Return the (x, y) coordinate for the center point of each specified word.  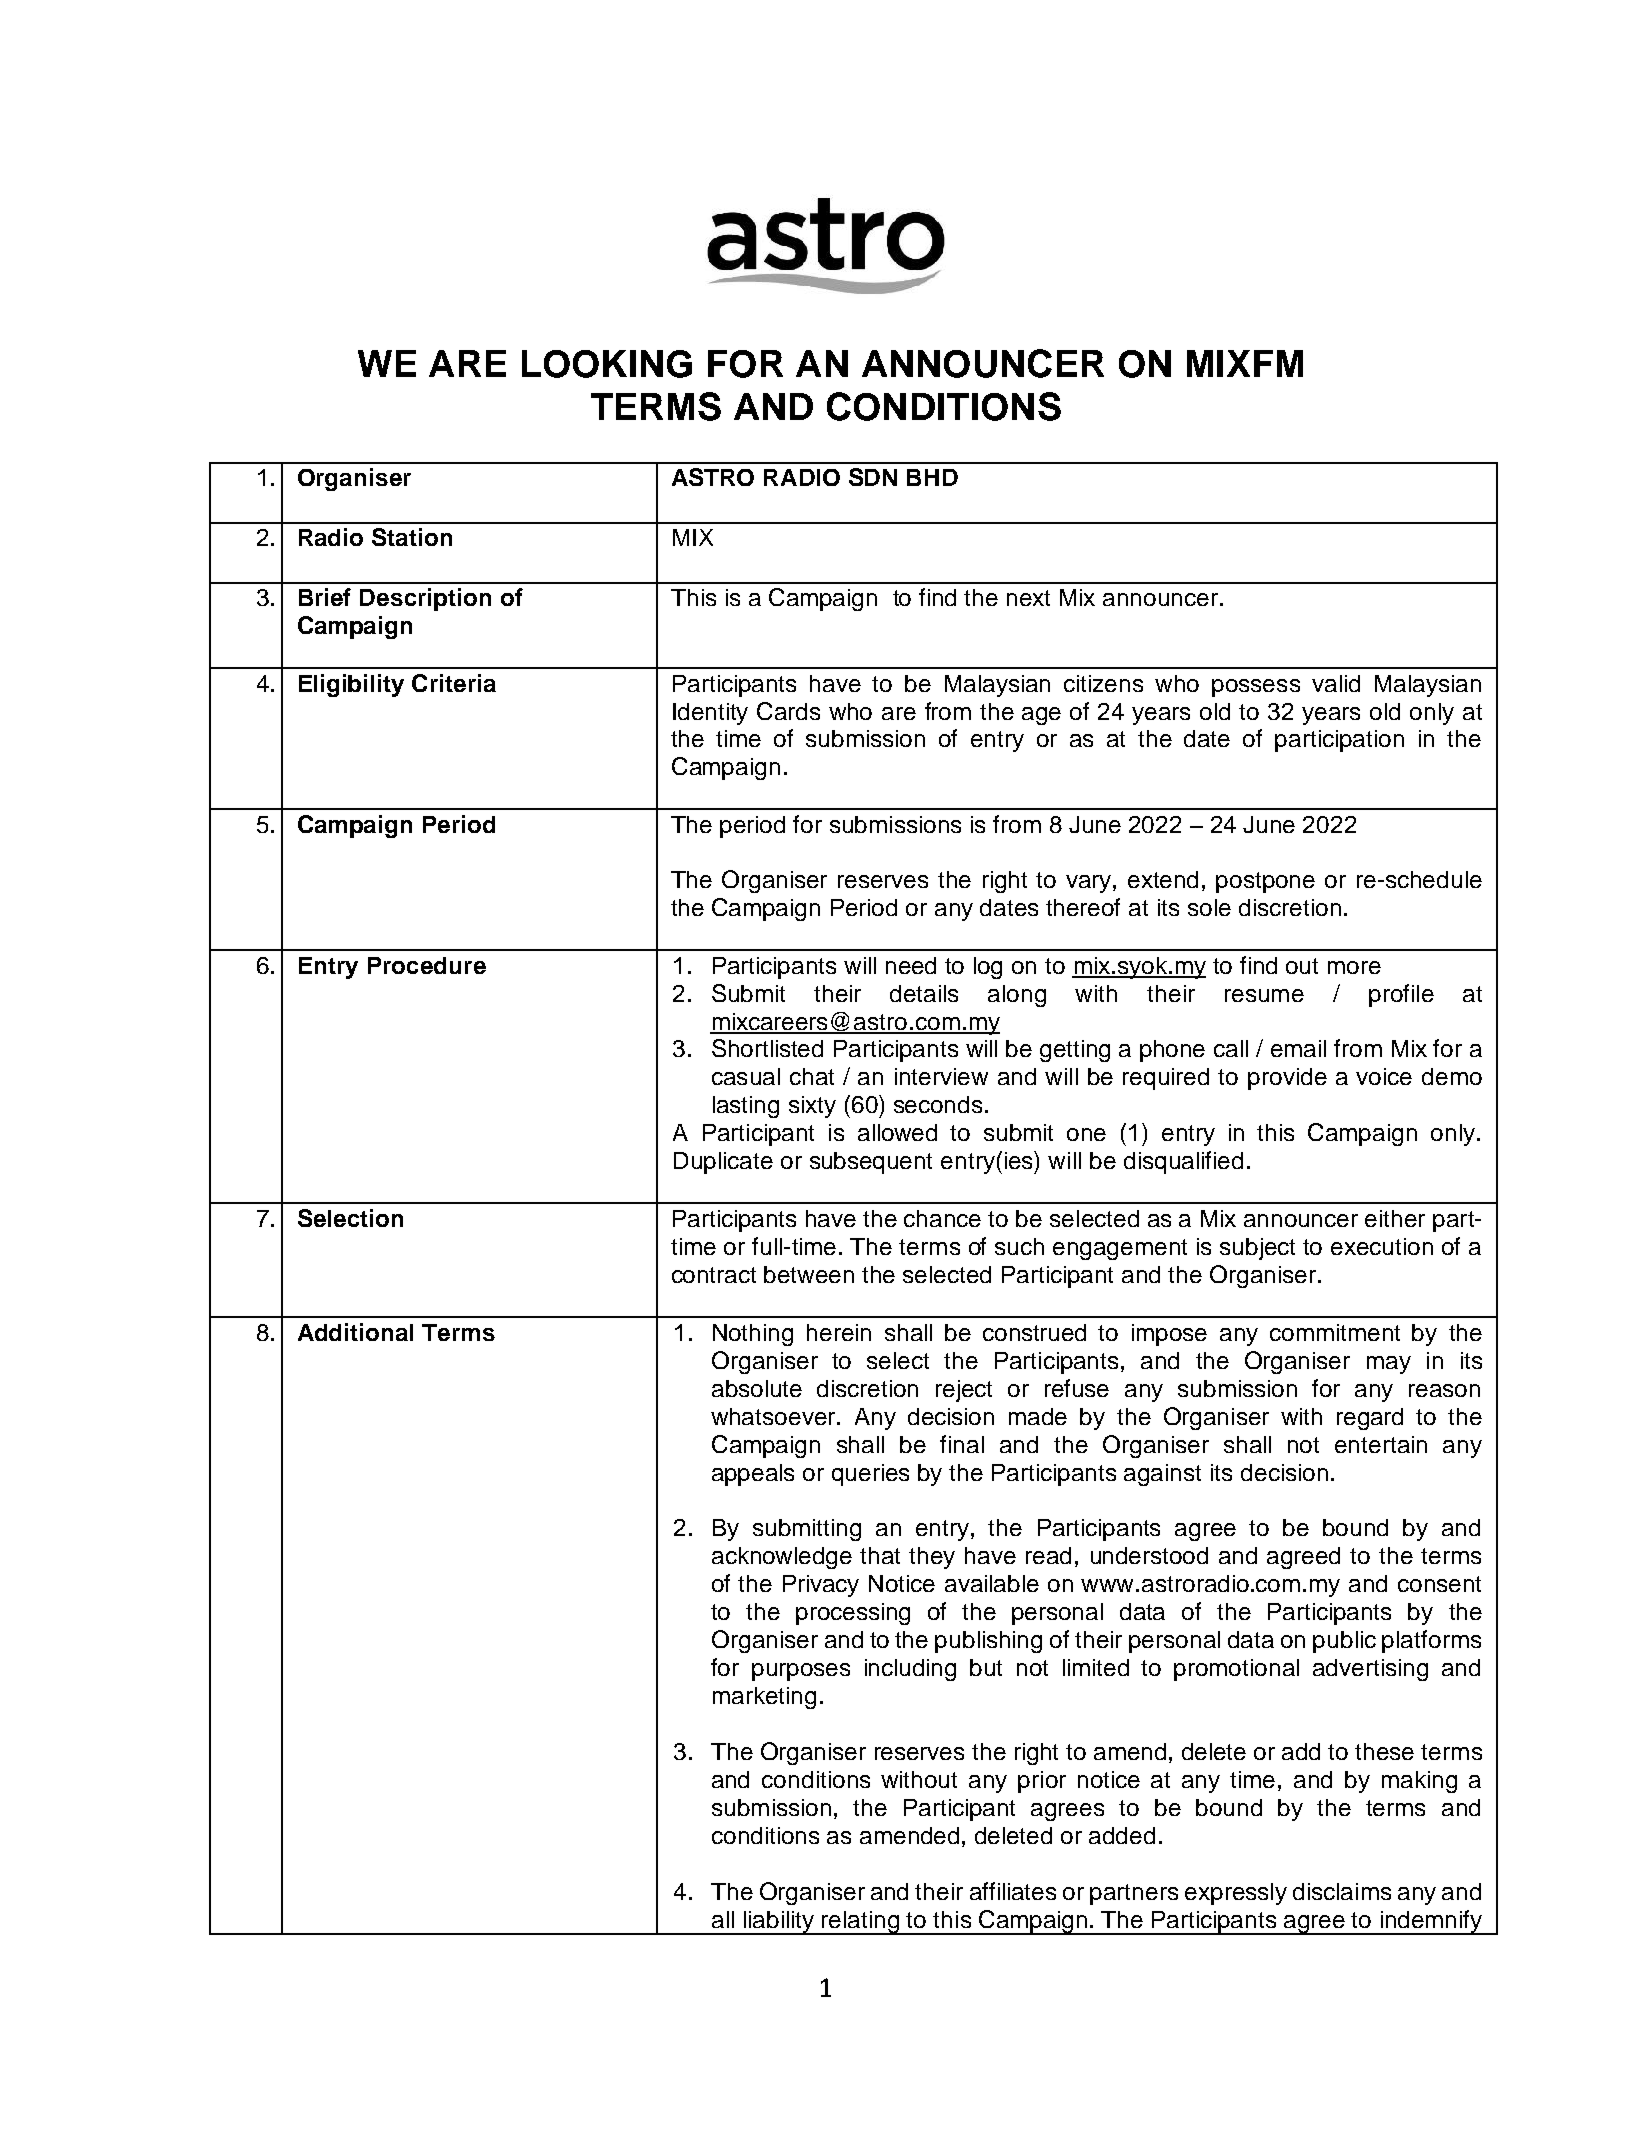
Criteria (454, 683)
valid (1336, 683)
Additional (355, 1332)
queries (870, 1475)
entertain (1381, 1444)
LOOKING (607, 364)
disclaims (1342, 1891)
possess (1256, 688)
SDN (873, 477)
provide (1287, 1079)
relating (861, 1923)
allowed (897, 1132)
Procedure (427, 965)
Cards (788, 711)
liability (779, 1923)
